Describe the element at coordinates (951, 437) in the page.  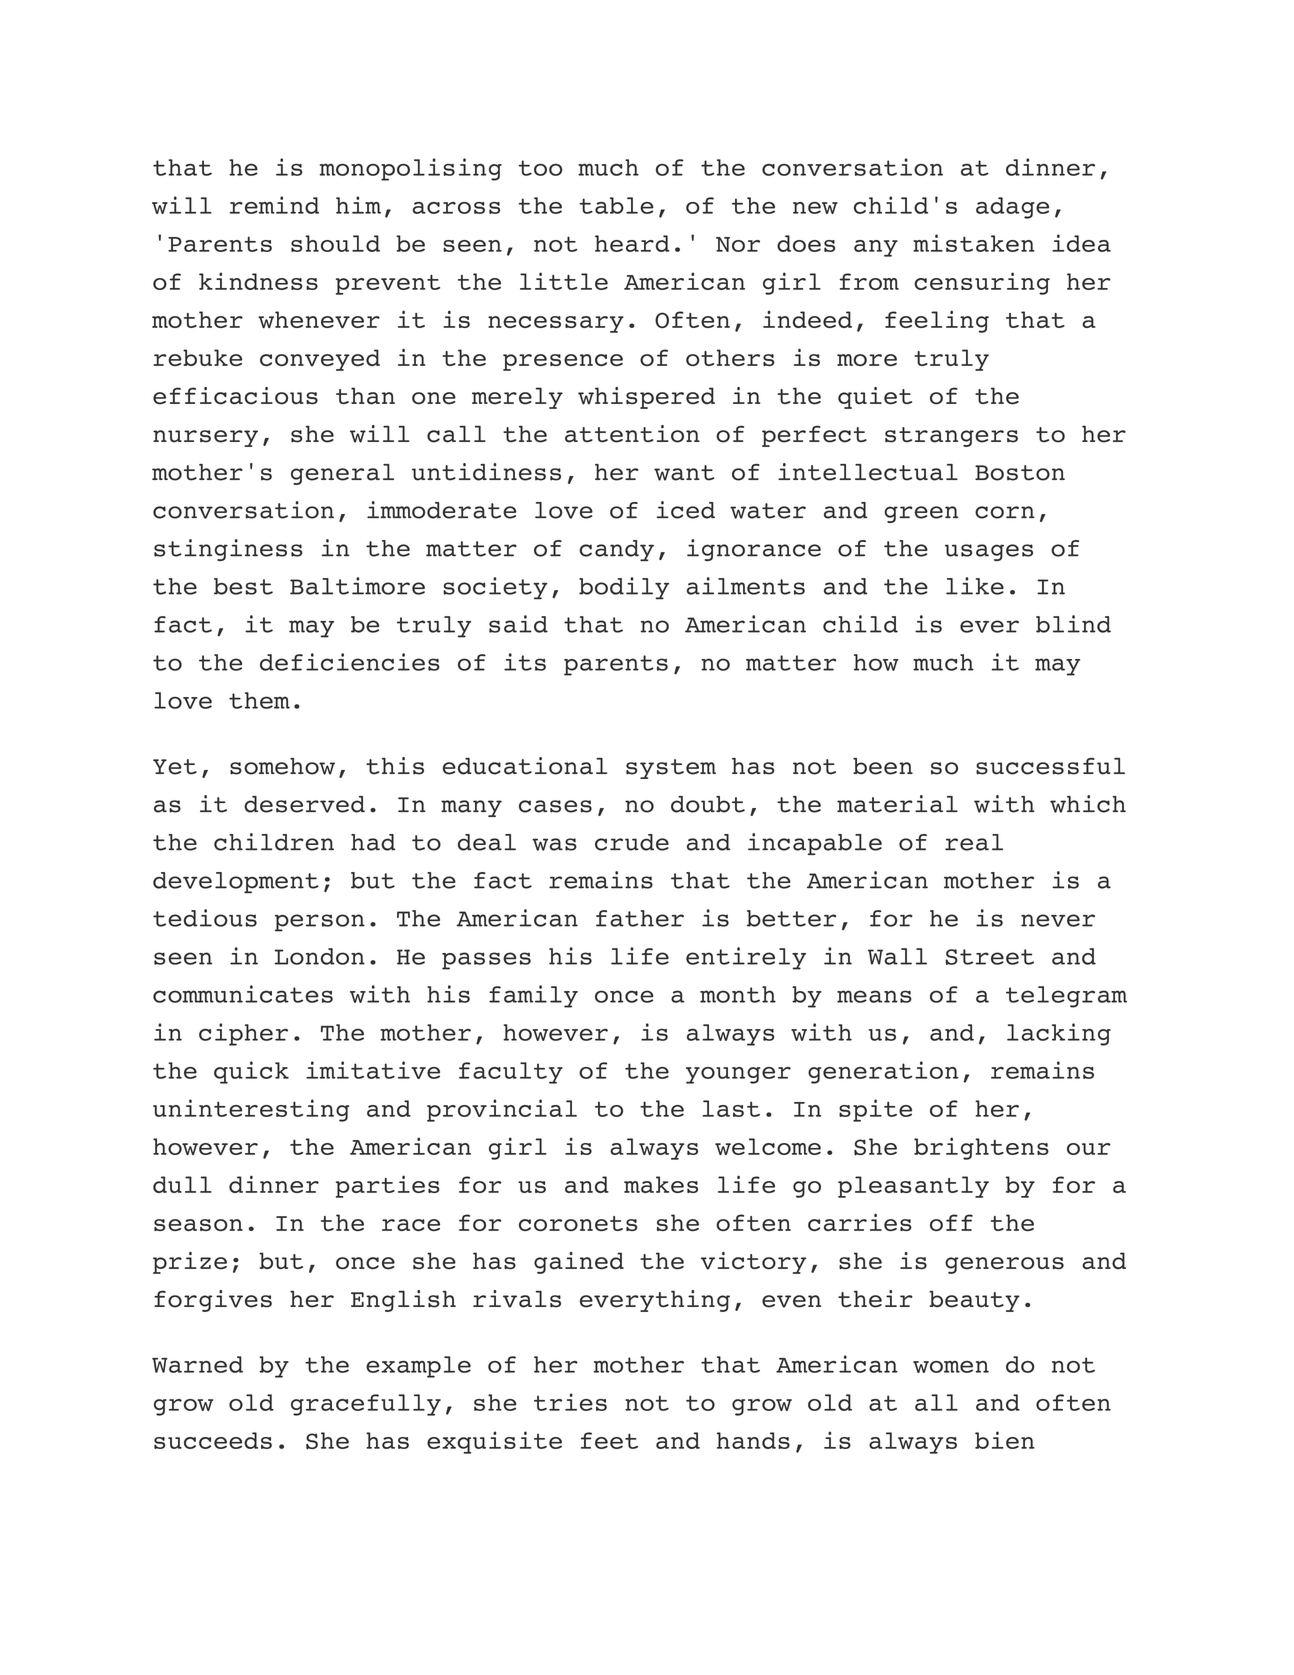
I see `strangers` at that location.
